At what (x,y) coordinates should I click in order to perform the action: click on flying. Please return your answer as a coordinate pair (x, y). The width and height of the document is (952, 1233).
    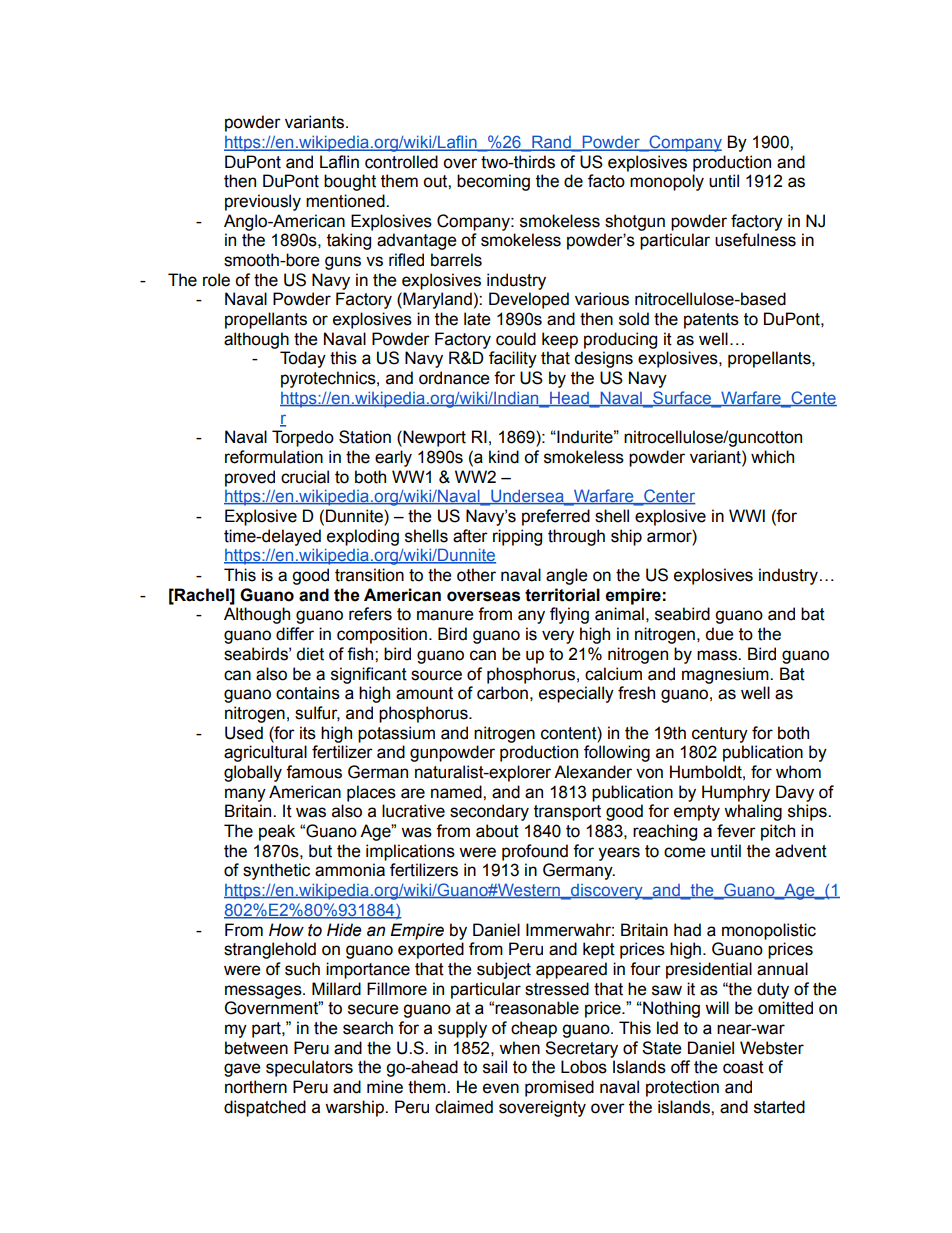
    Looking at the image, I should click on (569, 615).
